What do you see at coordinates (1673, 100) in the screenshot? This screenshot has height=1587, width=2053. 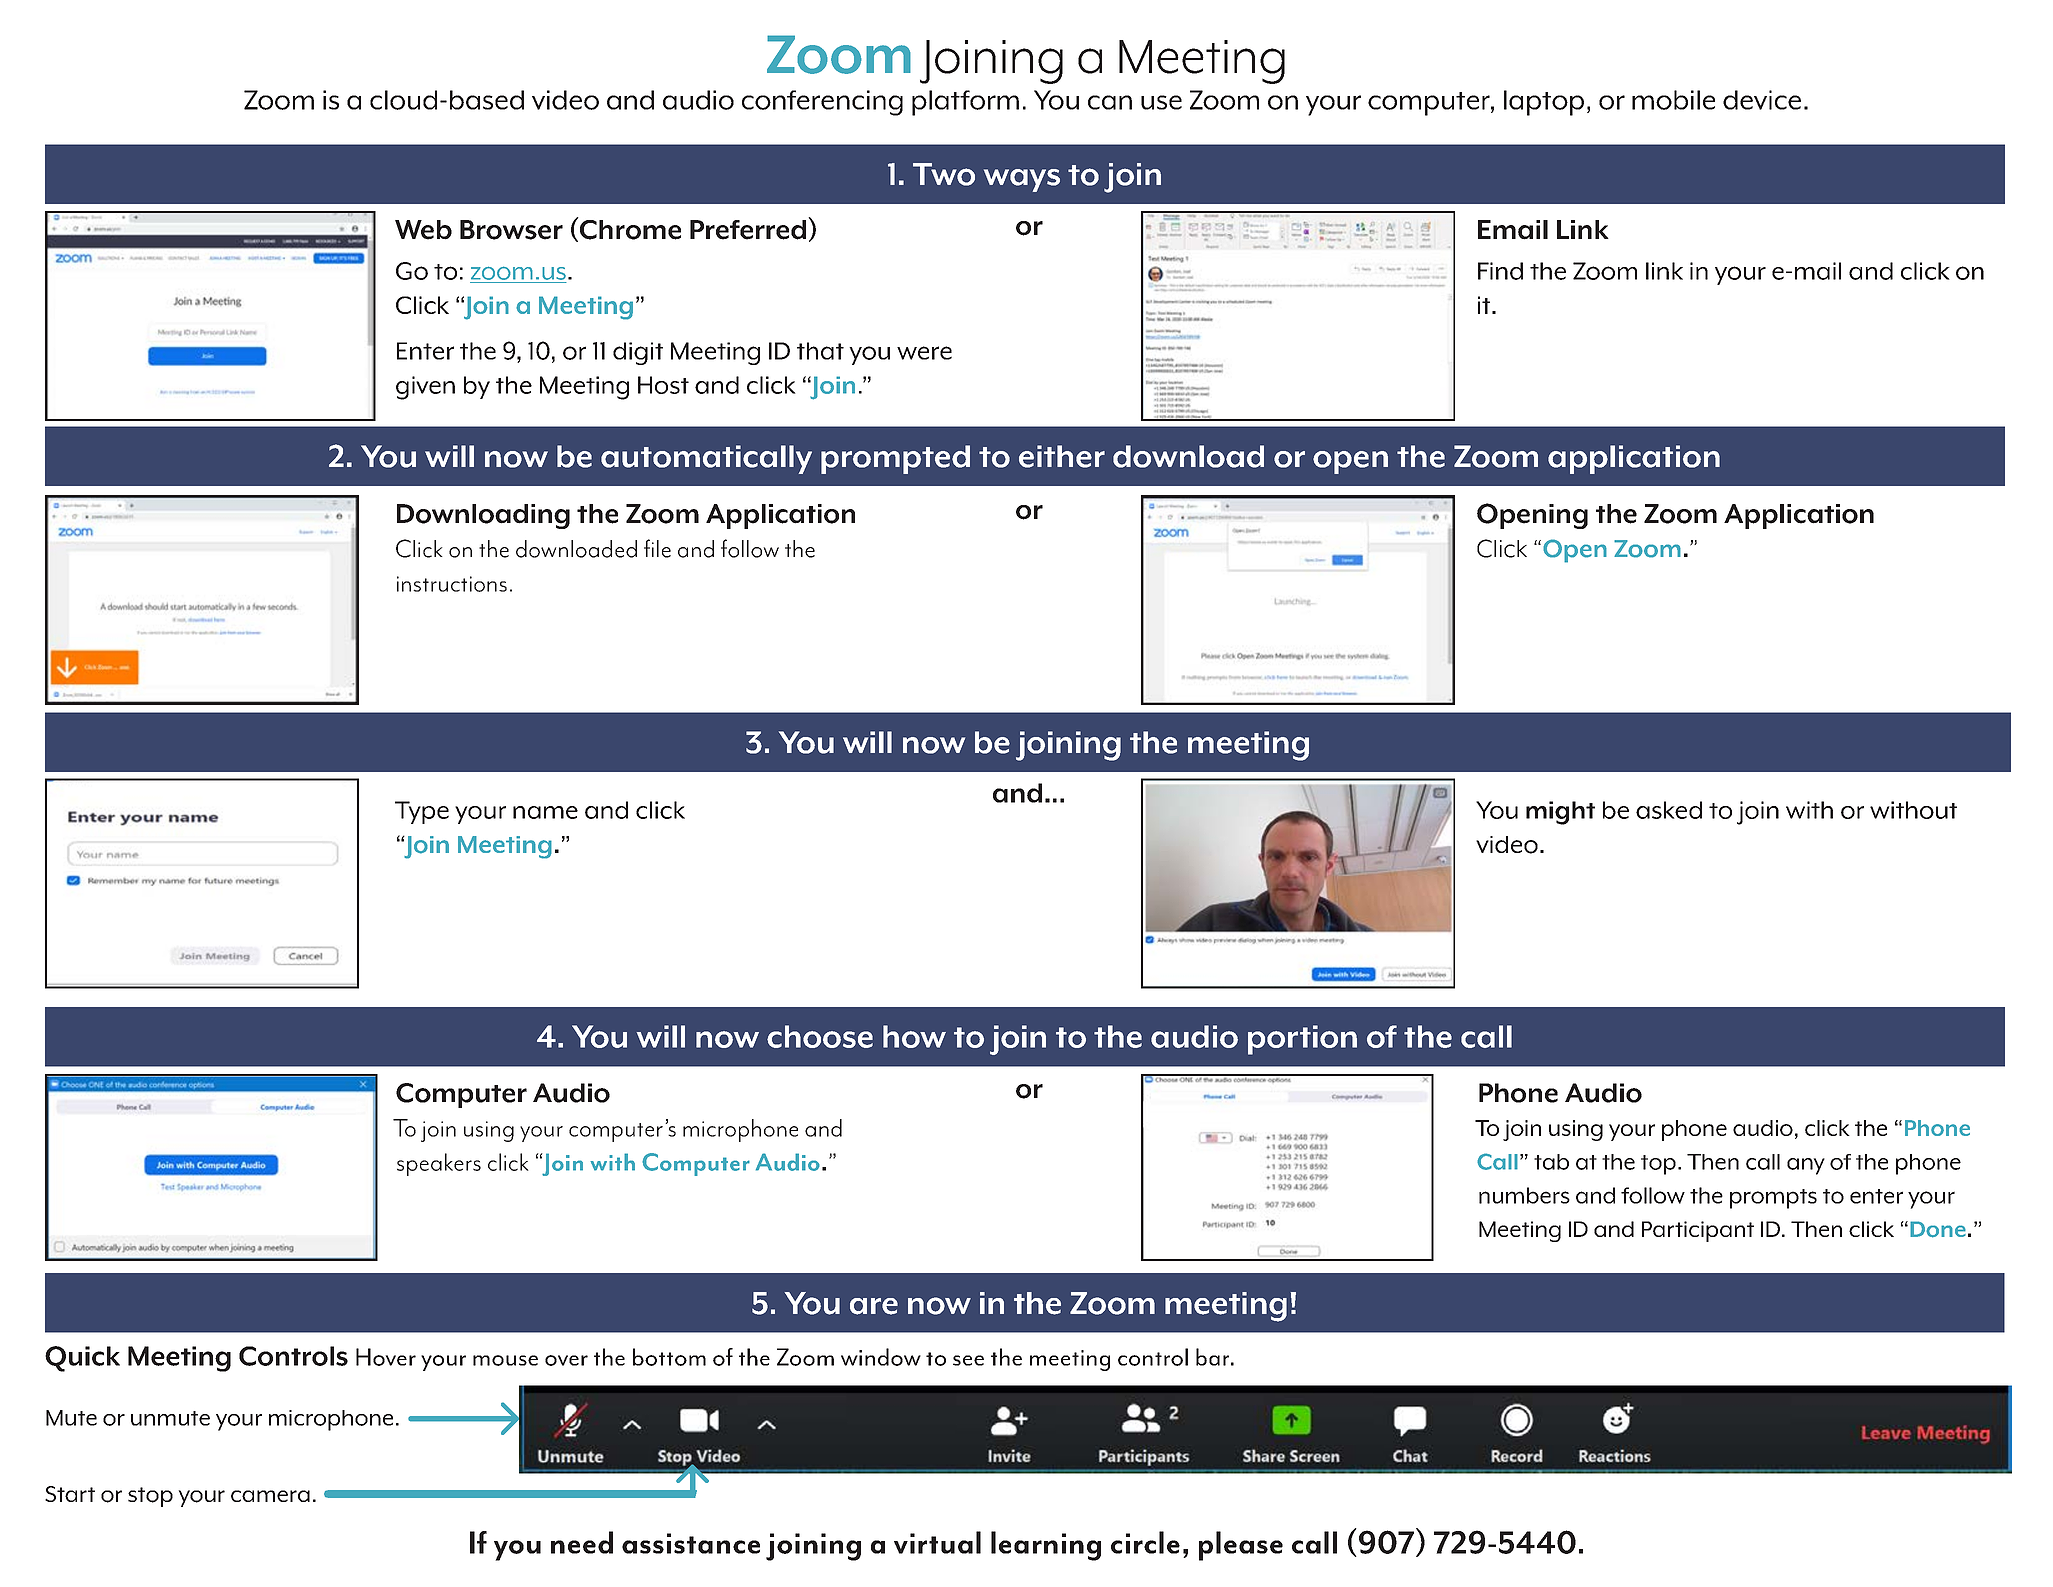 I see `mobile` at bounding box center [1673, 100].
